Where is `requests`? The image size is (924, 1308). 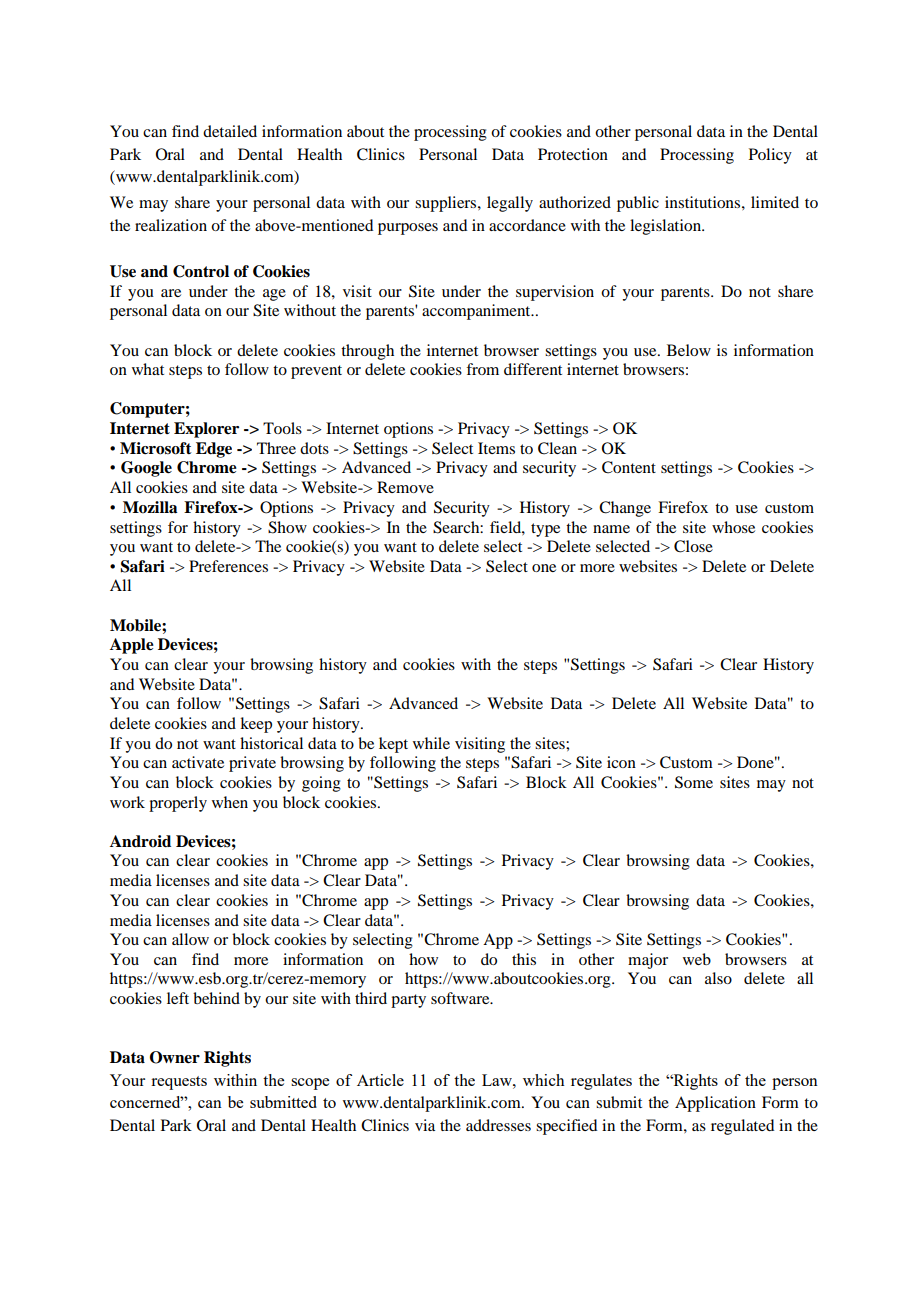
requests is located at coordinates (179, 1083).
